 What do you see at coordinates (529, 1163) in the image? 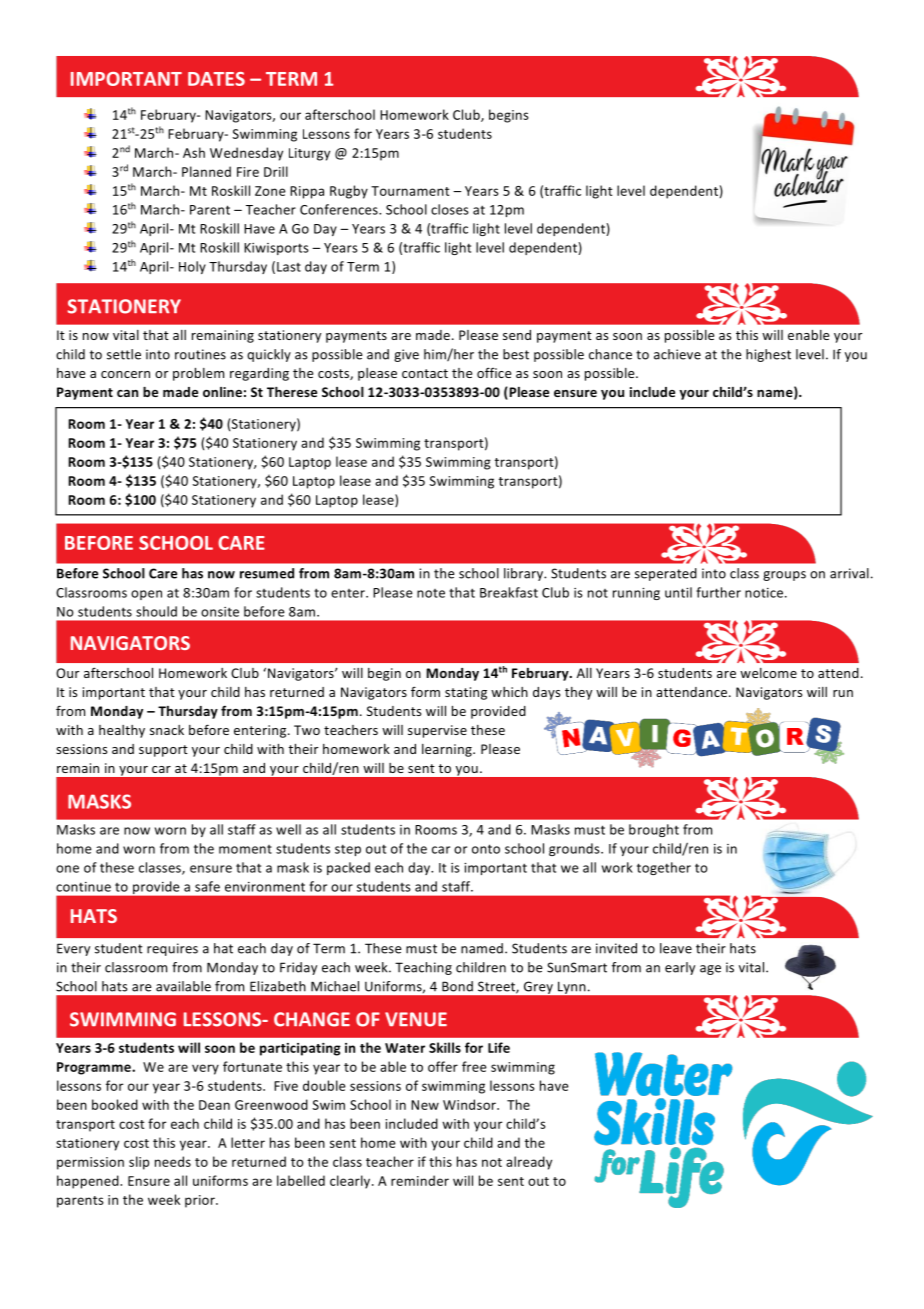
I see `already` at bounding box center [529, 1163].
